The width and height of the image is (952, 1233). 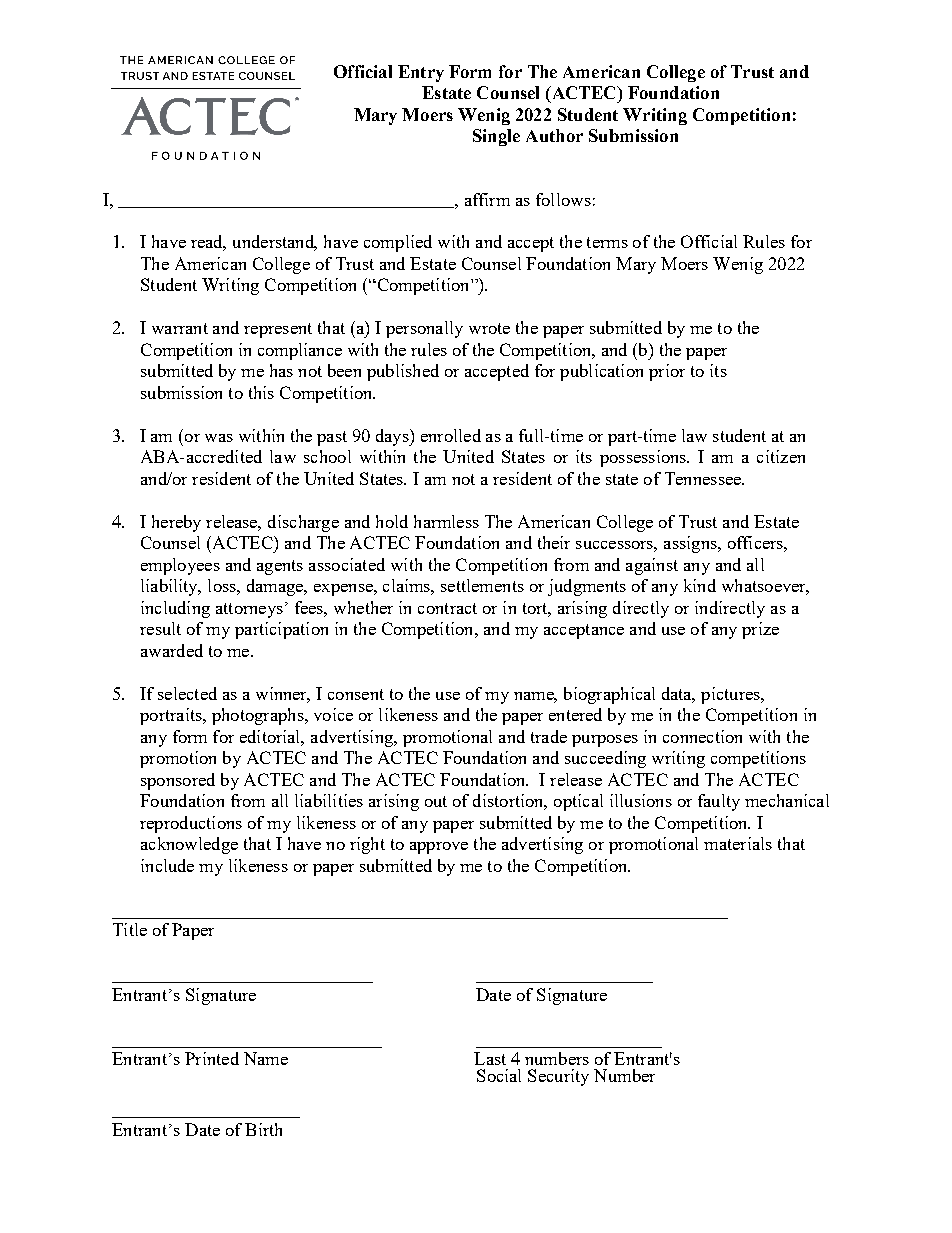 What do you see at coordinates (178, 781) in the image?
I see `sponsored` at bounding box center [178, 781].
